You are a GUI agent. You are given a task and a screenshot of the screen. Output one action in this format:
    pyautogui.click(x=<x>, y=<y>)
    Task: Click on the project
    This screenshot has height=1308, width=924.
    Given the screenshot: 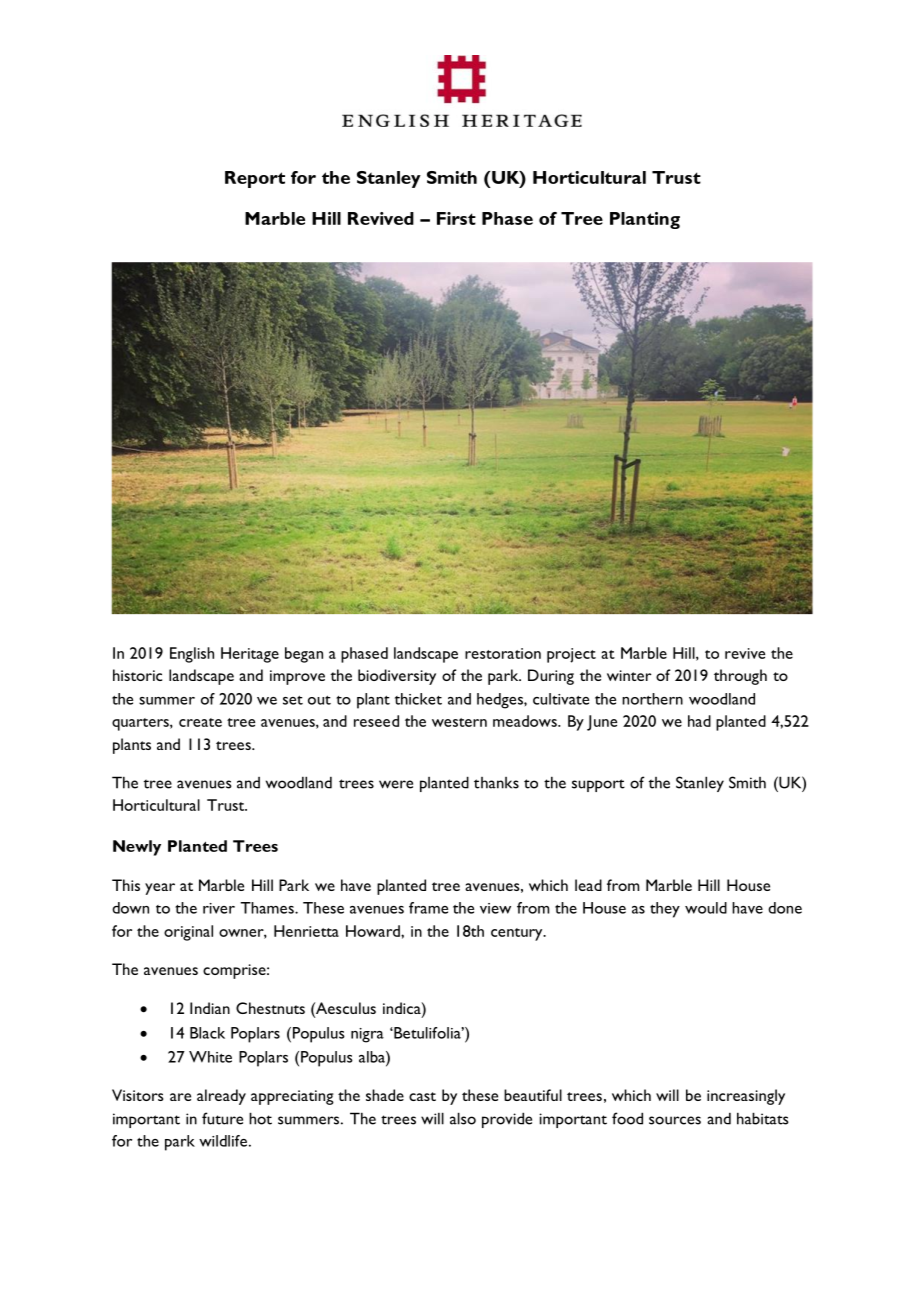 What is the action you would take?
    pyautogui.click(x=571, y=655)
